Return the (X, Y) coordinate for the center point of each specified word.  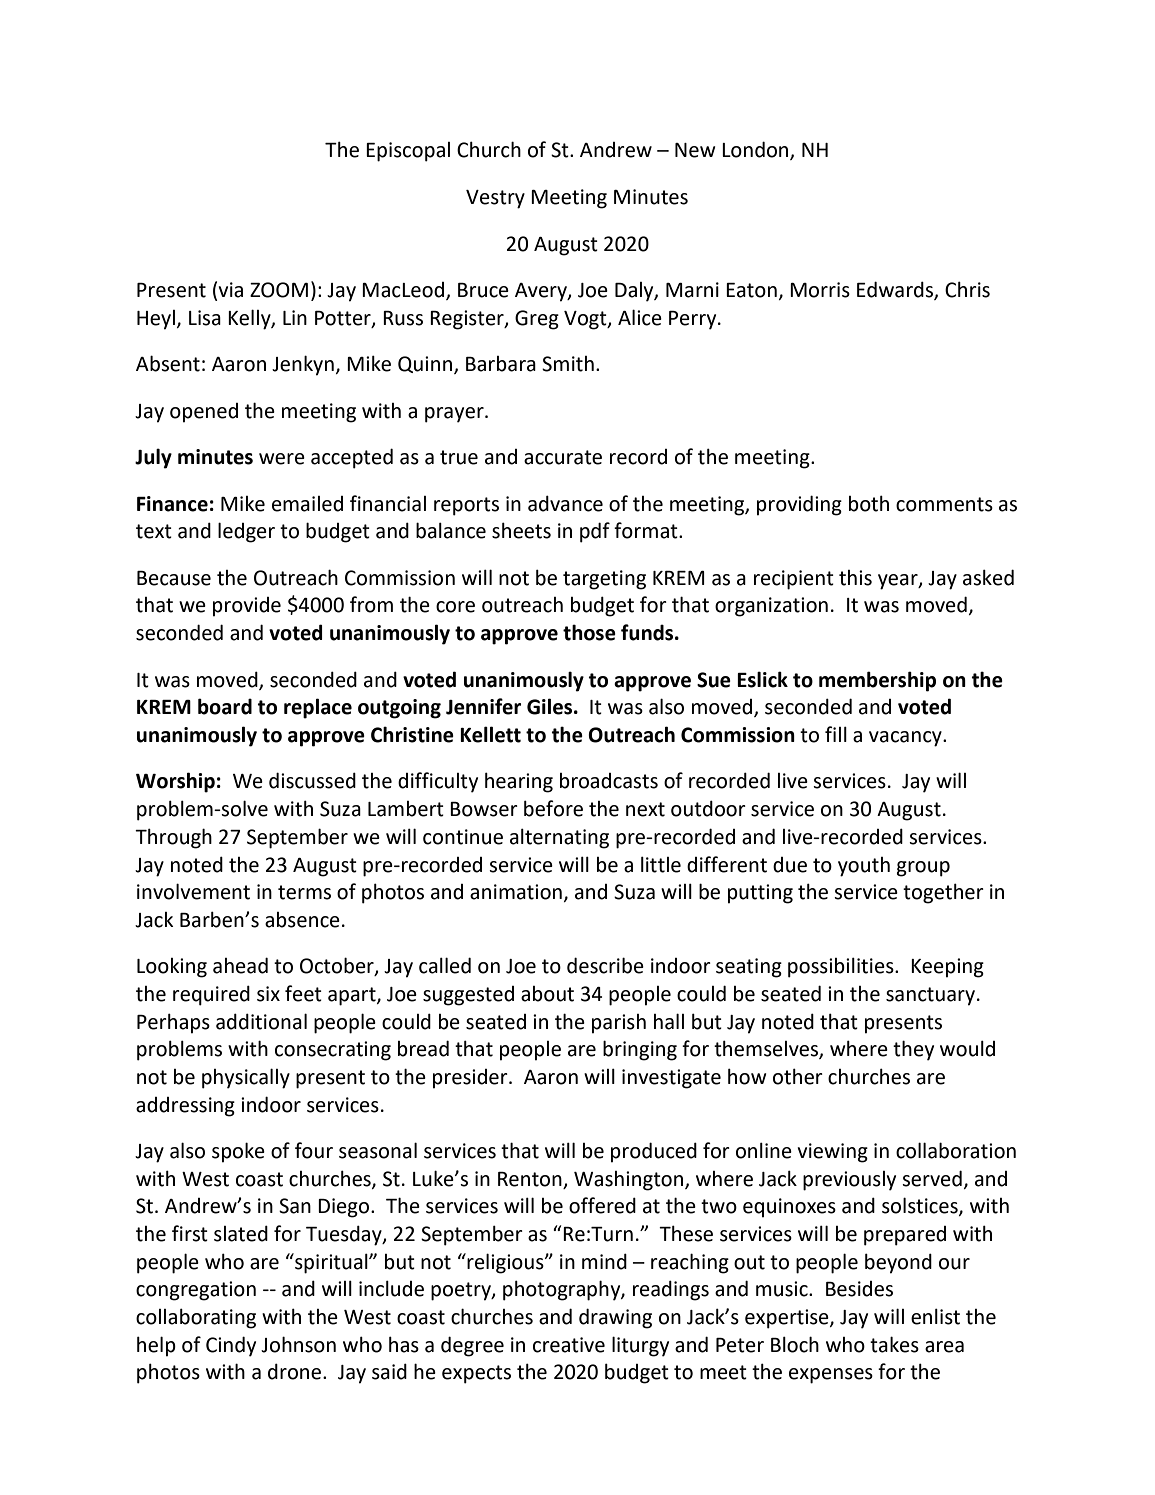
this (855, 578)
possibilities (842, 967)
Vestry (495, 199)
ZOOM (279, 290)
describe (605, 965)
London (756, 150)
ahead (240, 965)
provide (247, 607)
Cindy (231, 1346)
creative (569, 1345)
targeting (604, 580)
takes (894, 1344)
